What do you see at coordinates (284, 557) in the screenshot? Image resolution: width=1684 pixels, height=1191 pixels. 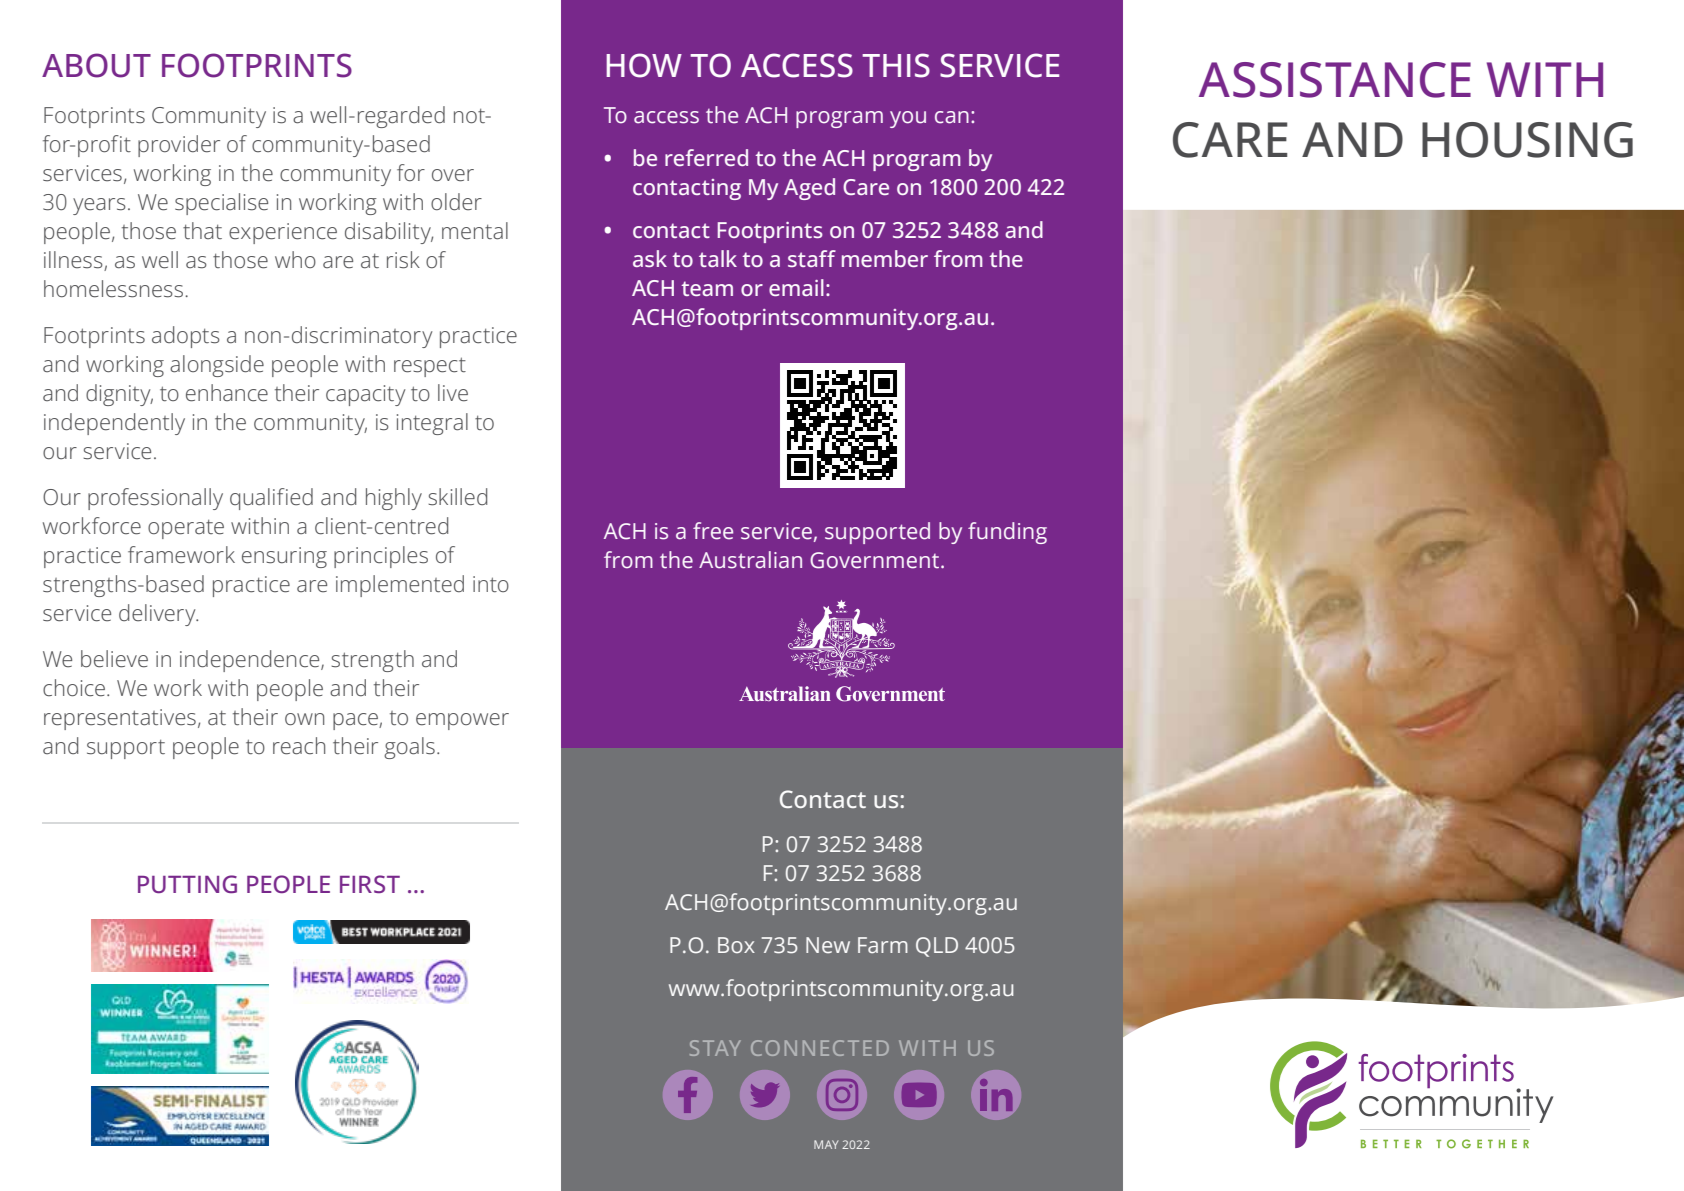 I see `ensuring` at bounding box center [284, 557].
